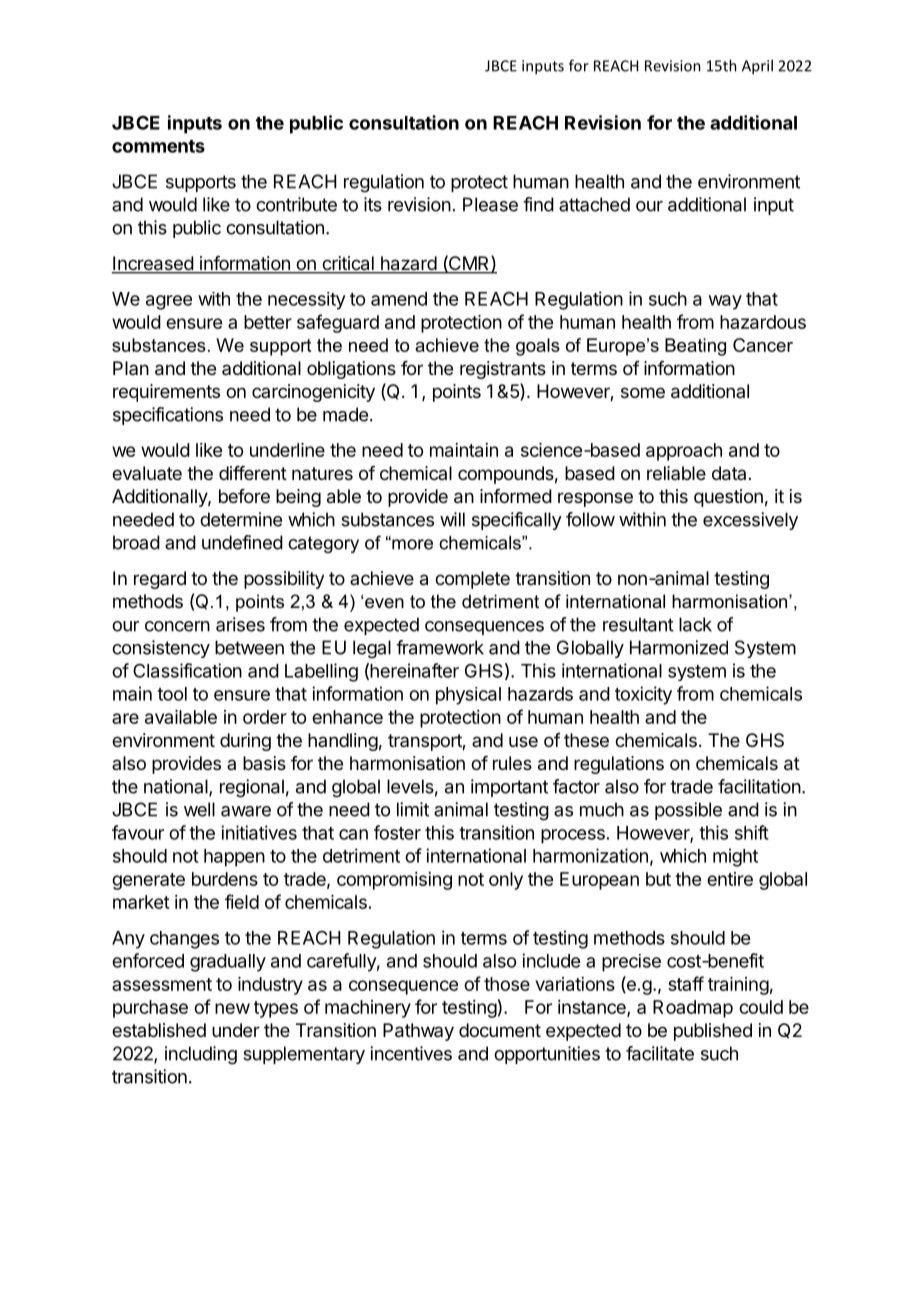 This screenshot has width=924, height=1308. I want to click on new, so click(232, 1008).
